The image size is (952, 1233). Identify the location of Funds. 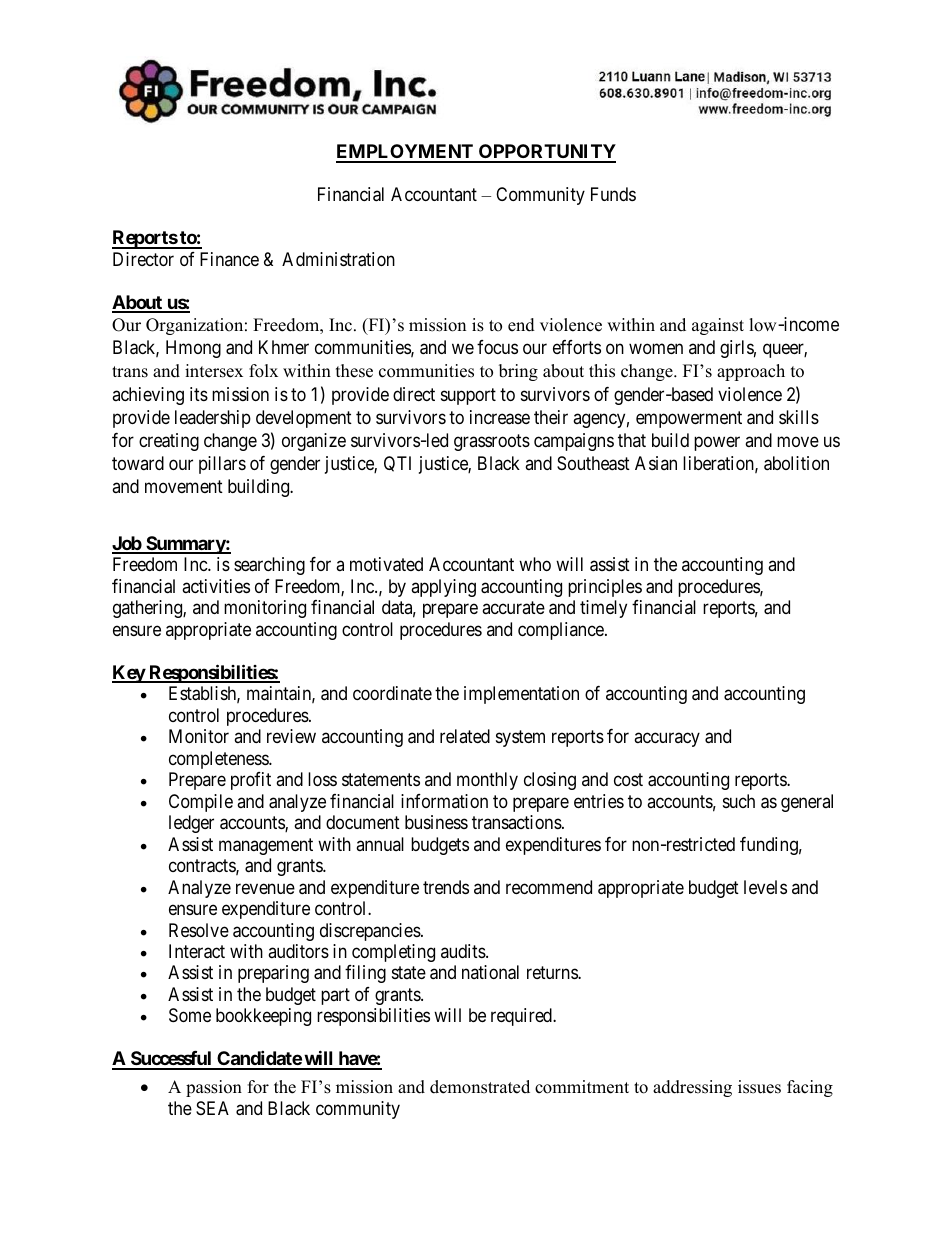
(613, 194).
